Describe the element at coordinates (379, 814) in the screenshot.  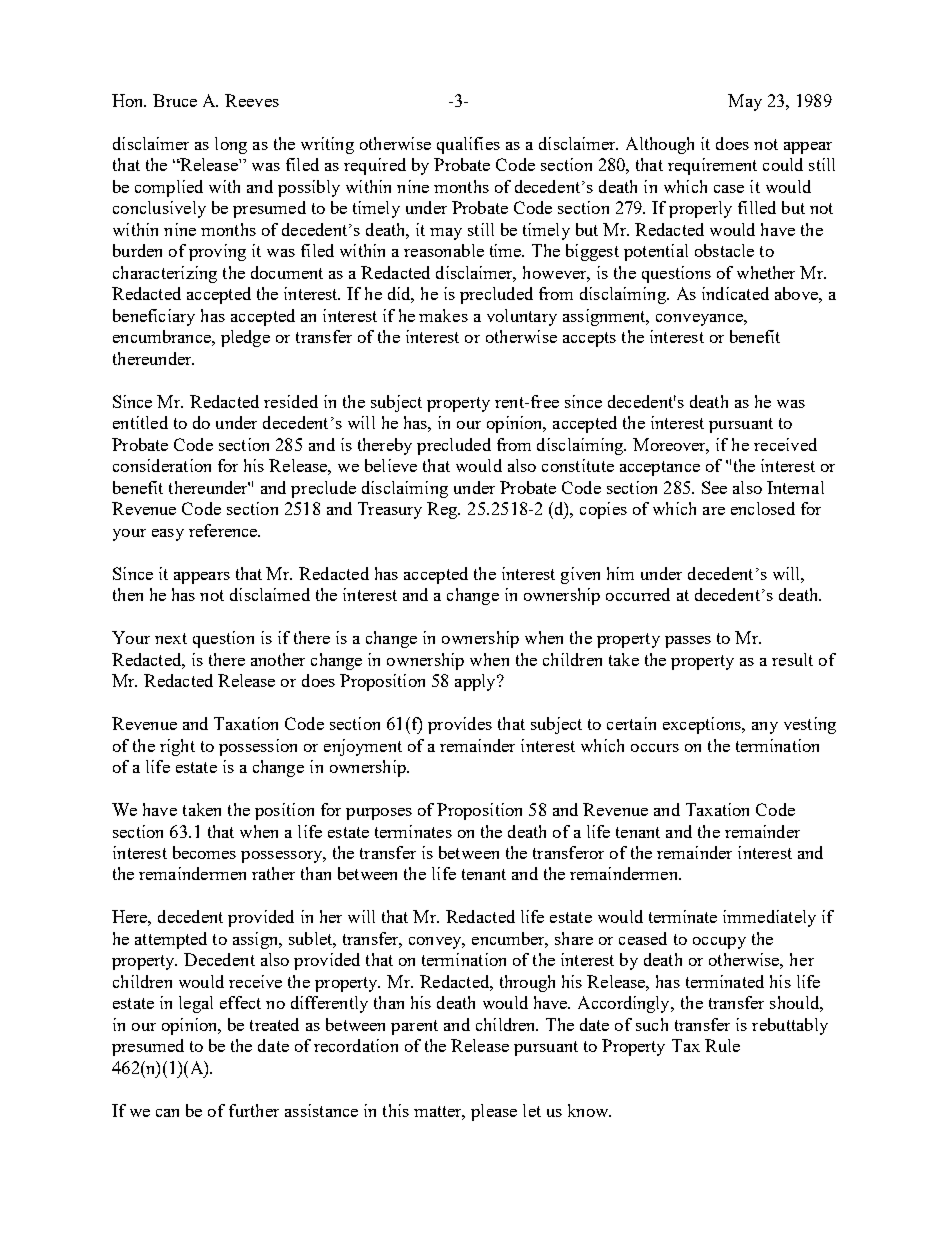
I see `purposes` at that location.
